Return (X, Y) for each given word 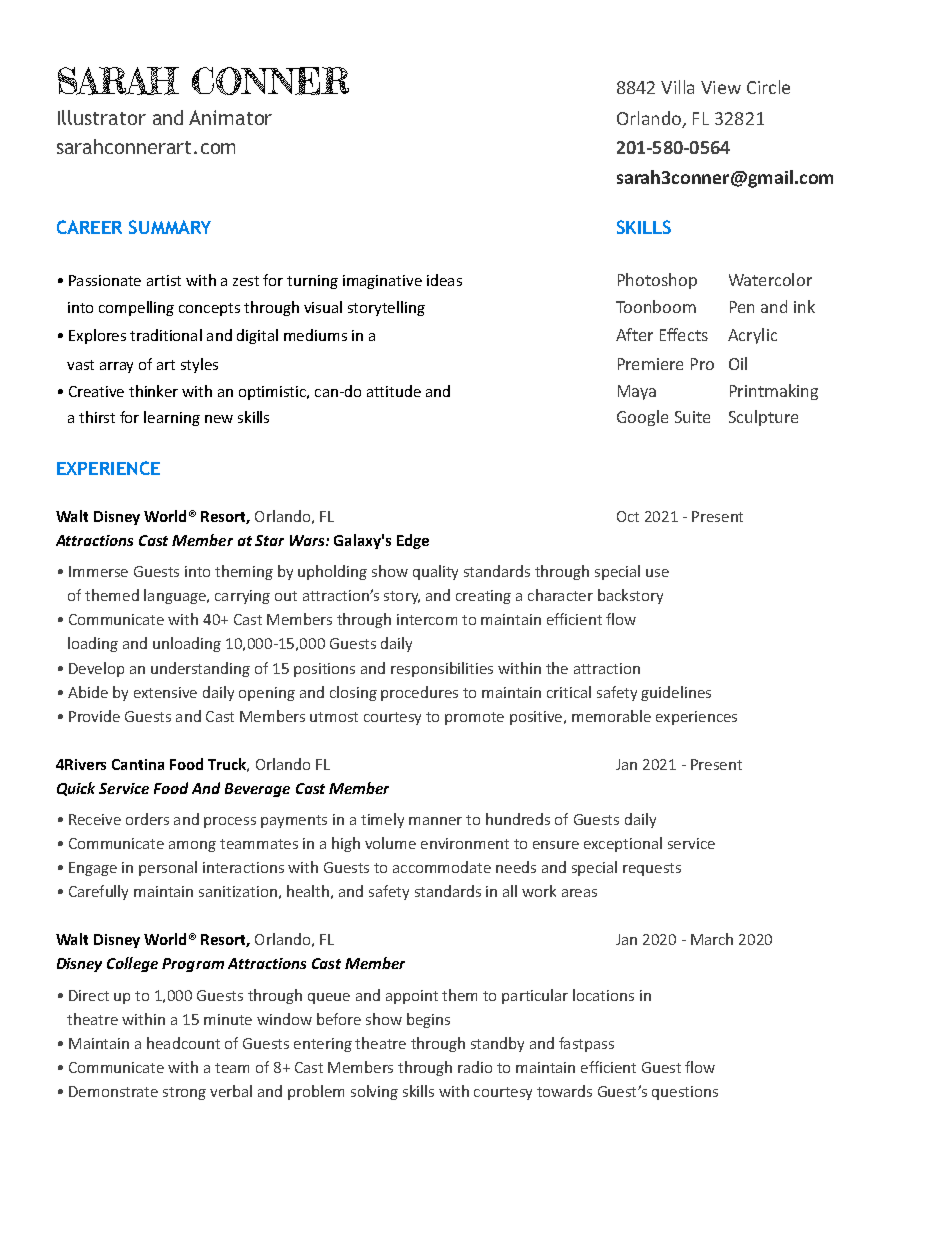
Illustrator (102, 117)
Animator (230, 117)
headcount (183, 1043)
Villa (677, 87)
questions (685, 1093)
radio (475, 1067)
